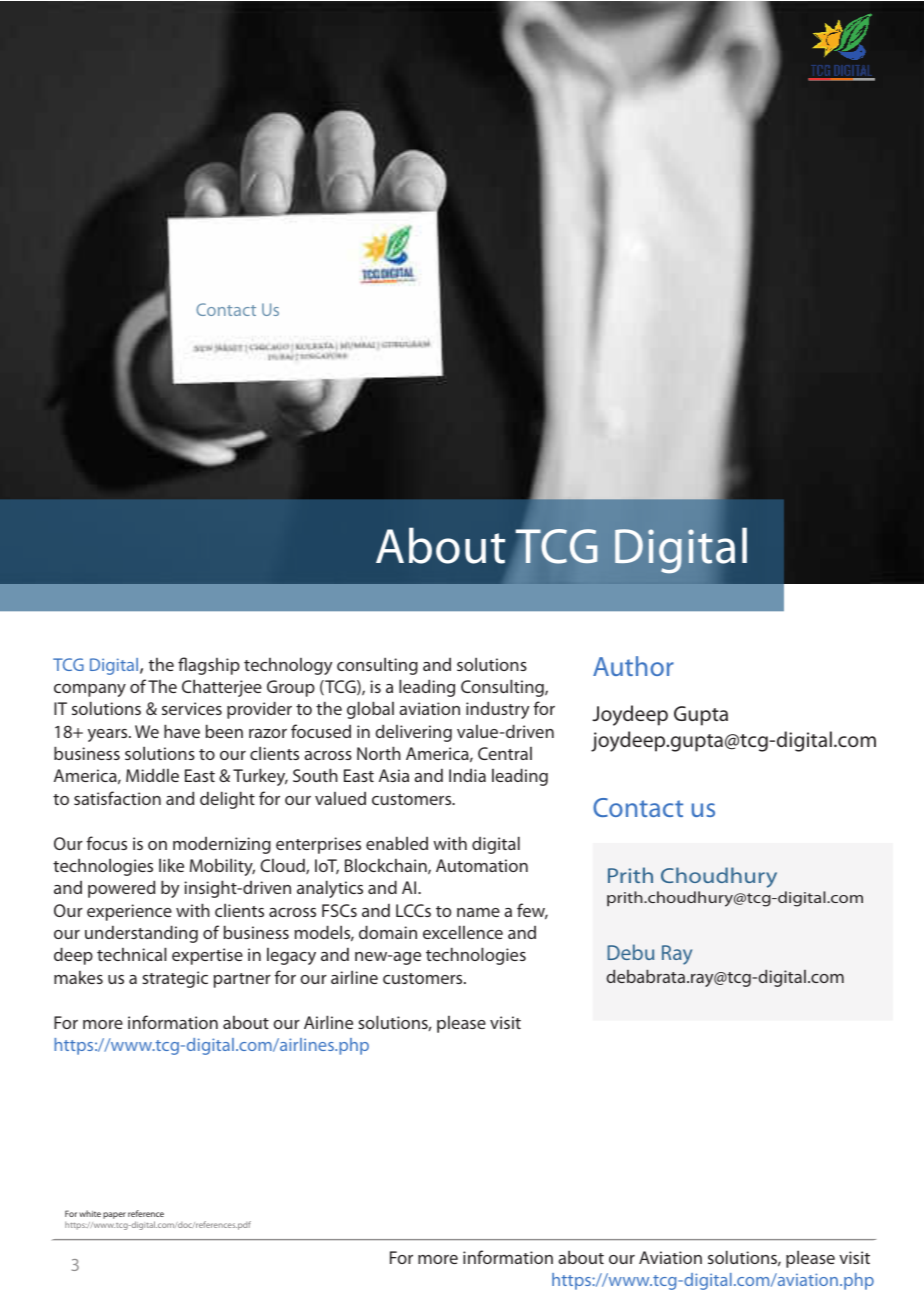  What do you see at coordinates (463, 932) in the page?
I see `excellence` at bounding box center [463, 932].
